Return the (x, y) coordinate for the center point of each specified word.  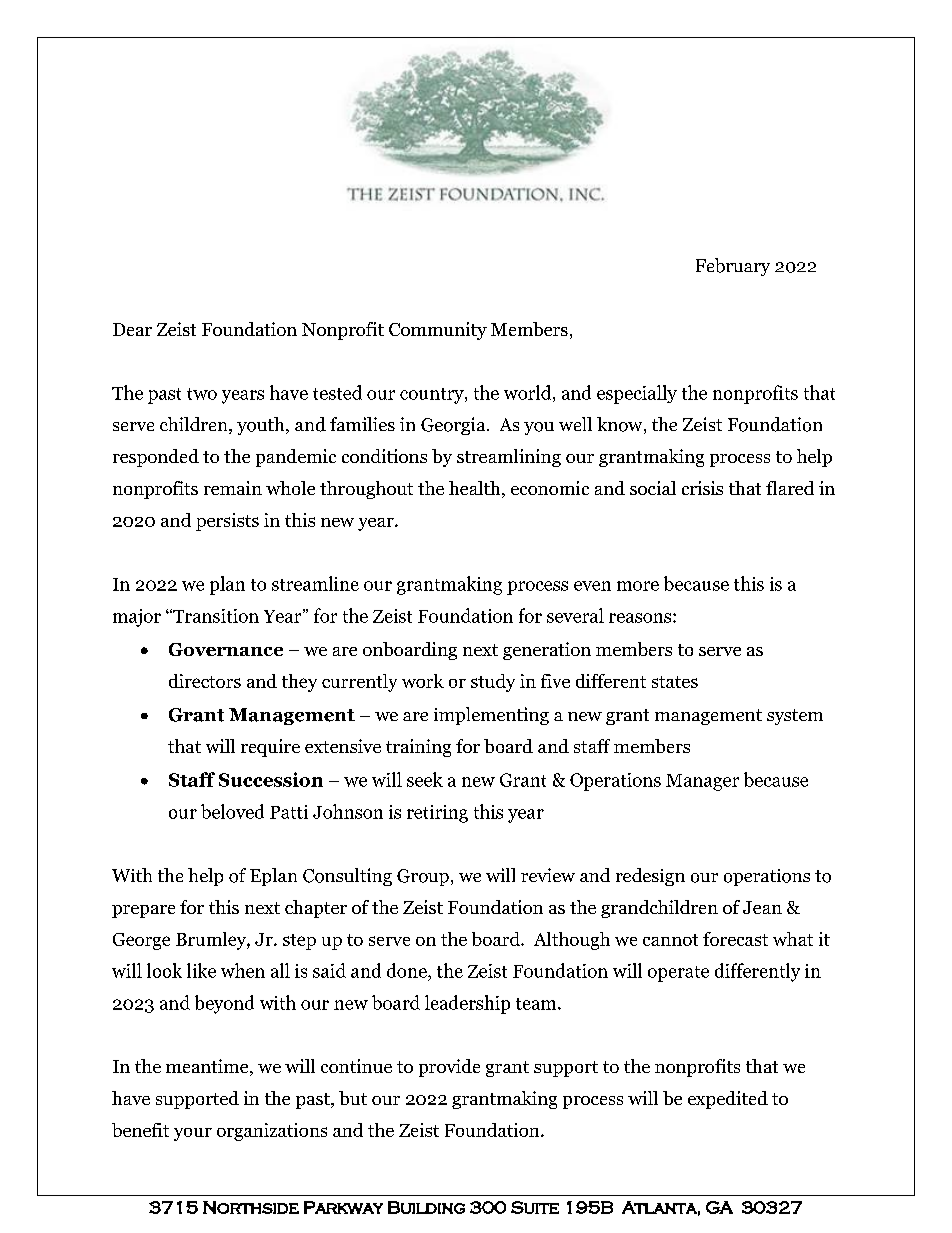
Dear (132, 329)
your (193, 1134)
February (733, 267)
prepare (143, 911)
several (575, 615)
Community (438, 331)
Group (423, 877)
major (137, 618)
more (638, 586)
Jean (762, 907)
